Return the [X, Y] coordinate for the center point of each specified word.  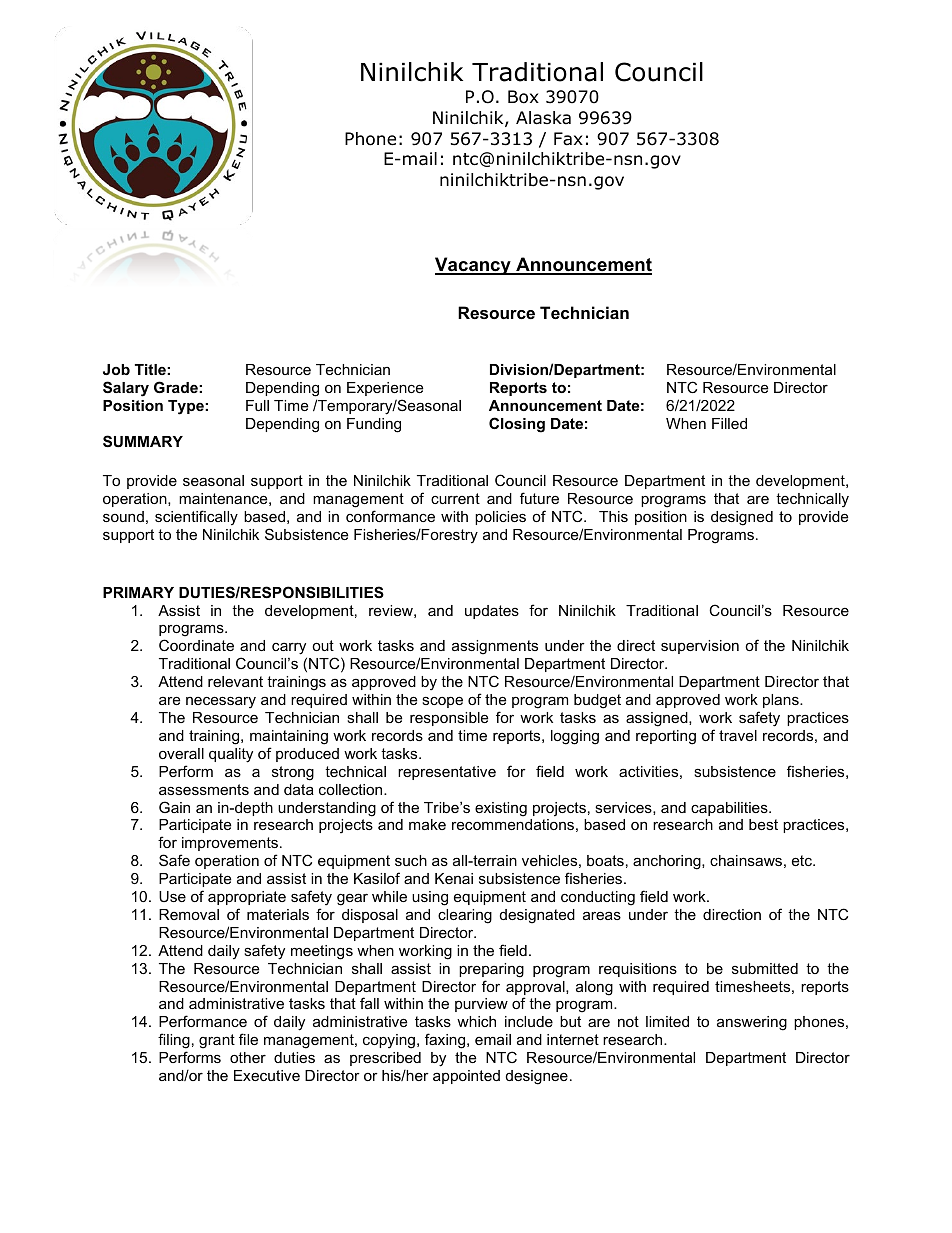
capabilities [730, 809]
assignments [495, 647]
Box [523, 97]
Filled [729, 423]
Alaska [543, 118]
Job [116, 369]
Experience [385, 389]
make [427, 824]
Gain [174, 807]
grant [217, 1041]
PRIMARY [138, 592]
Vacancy [474, 266]
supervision [700, 647]
